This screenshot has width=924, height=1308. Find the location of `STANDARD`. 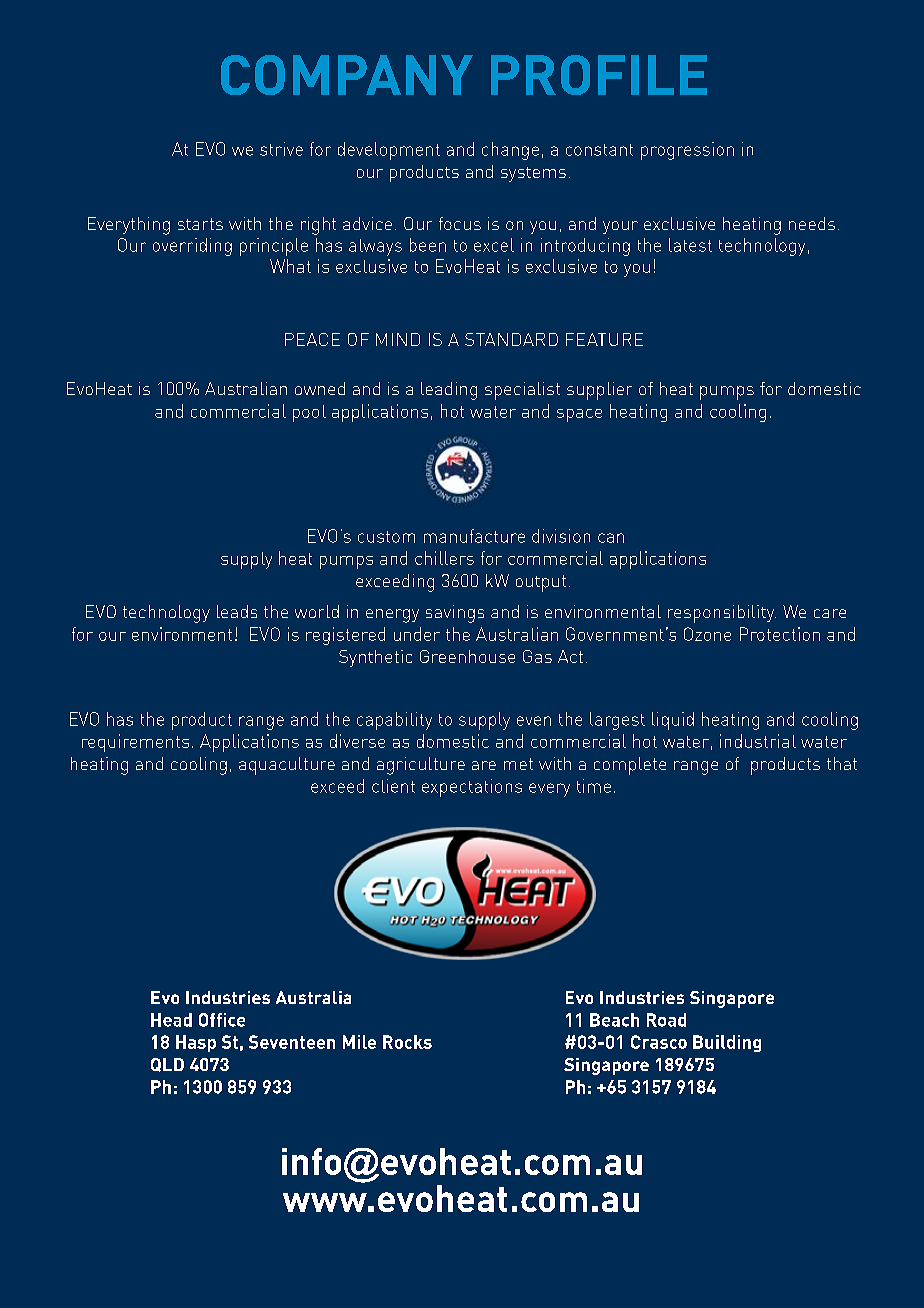

STANDARD is located at coordinates (511, 339).
